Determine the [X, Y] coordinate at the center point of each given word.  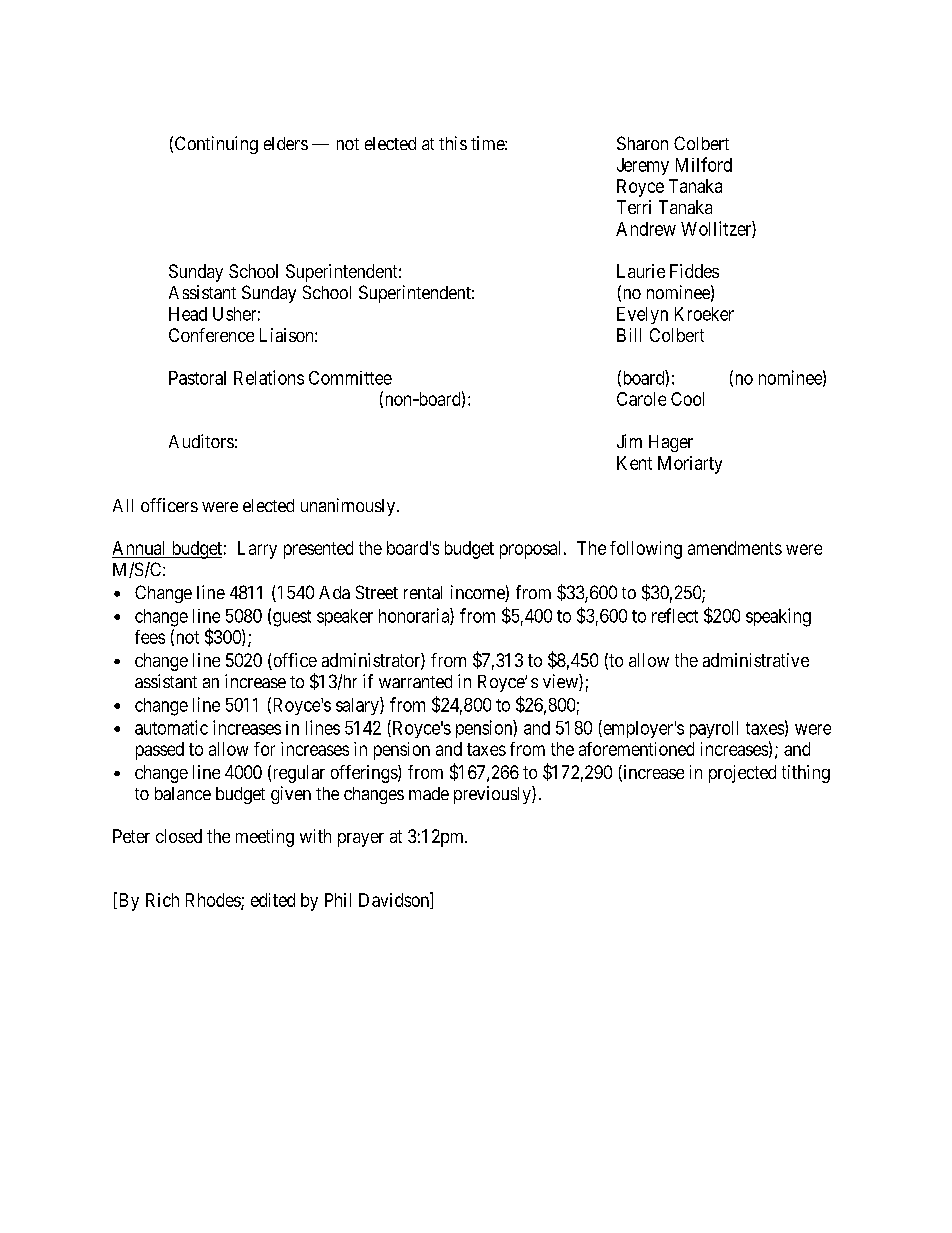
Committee [350, 378]
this [453, 143]
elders [286, 143]
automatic [171, 727]
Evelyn [642, 315]
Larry [257, 550]
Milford [704, 164]
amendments [735, 548]
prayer [361, 840]
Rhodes [214, 901]
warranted [415, 681]
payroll [714, 729]
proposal [532, 550]
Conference [211, 335]
